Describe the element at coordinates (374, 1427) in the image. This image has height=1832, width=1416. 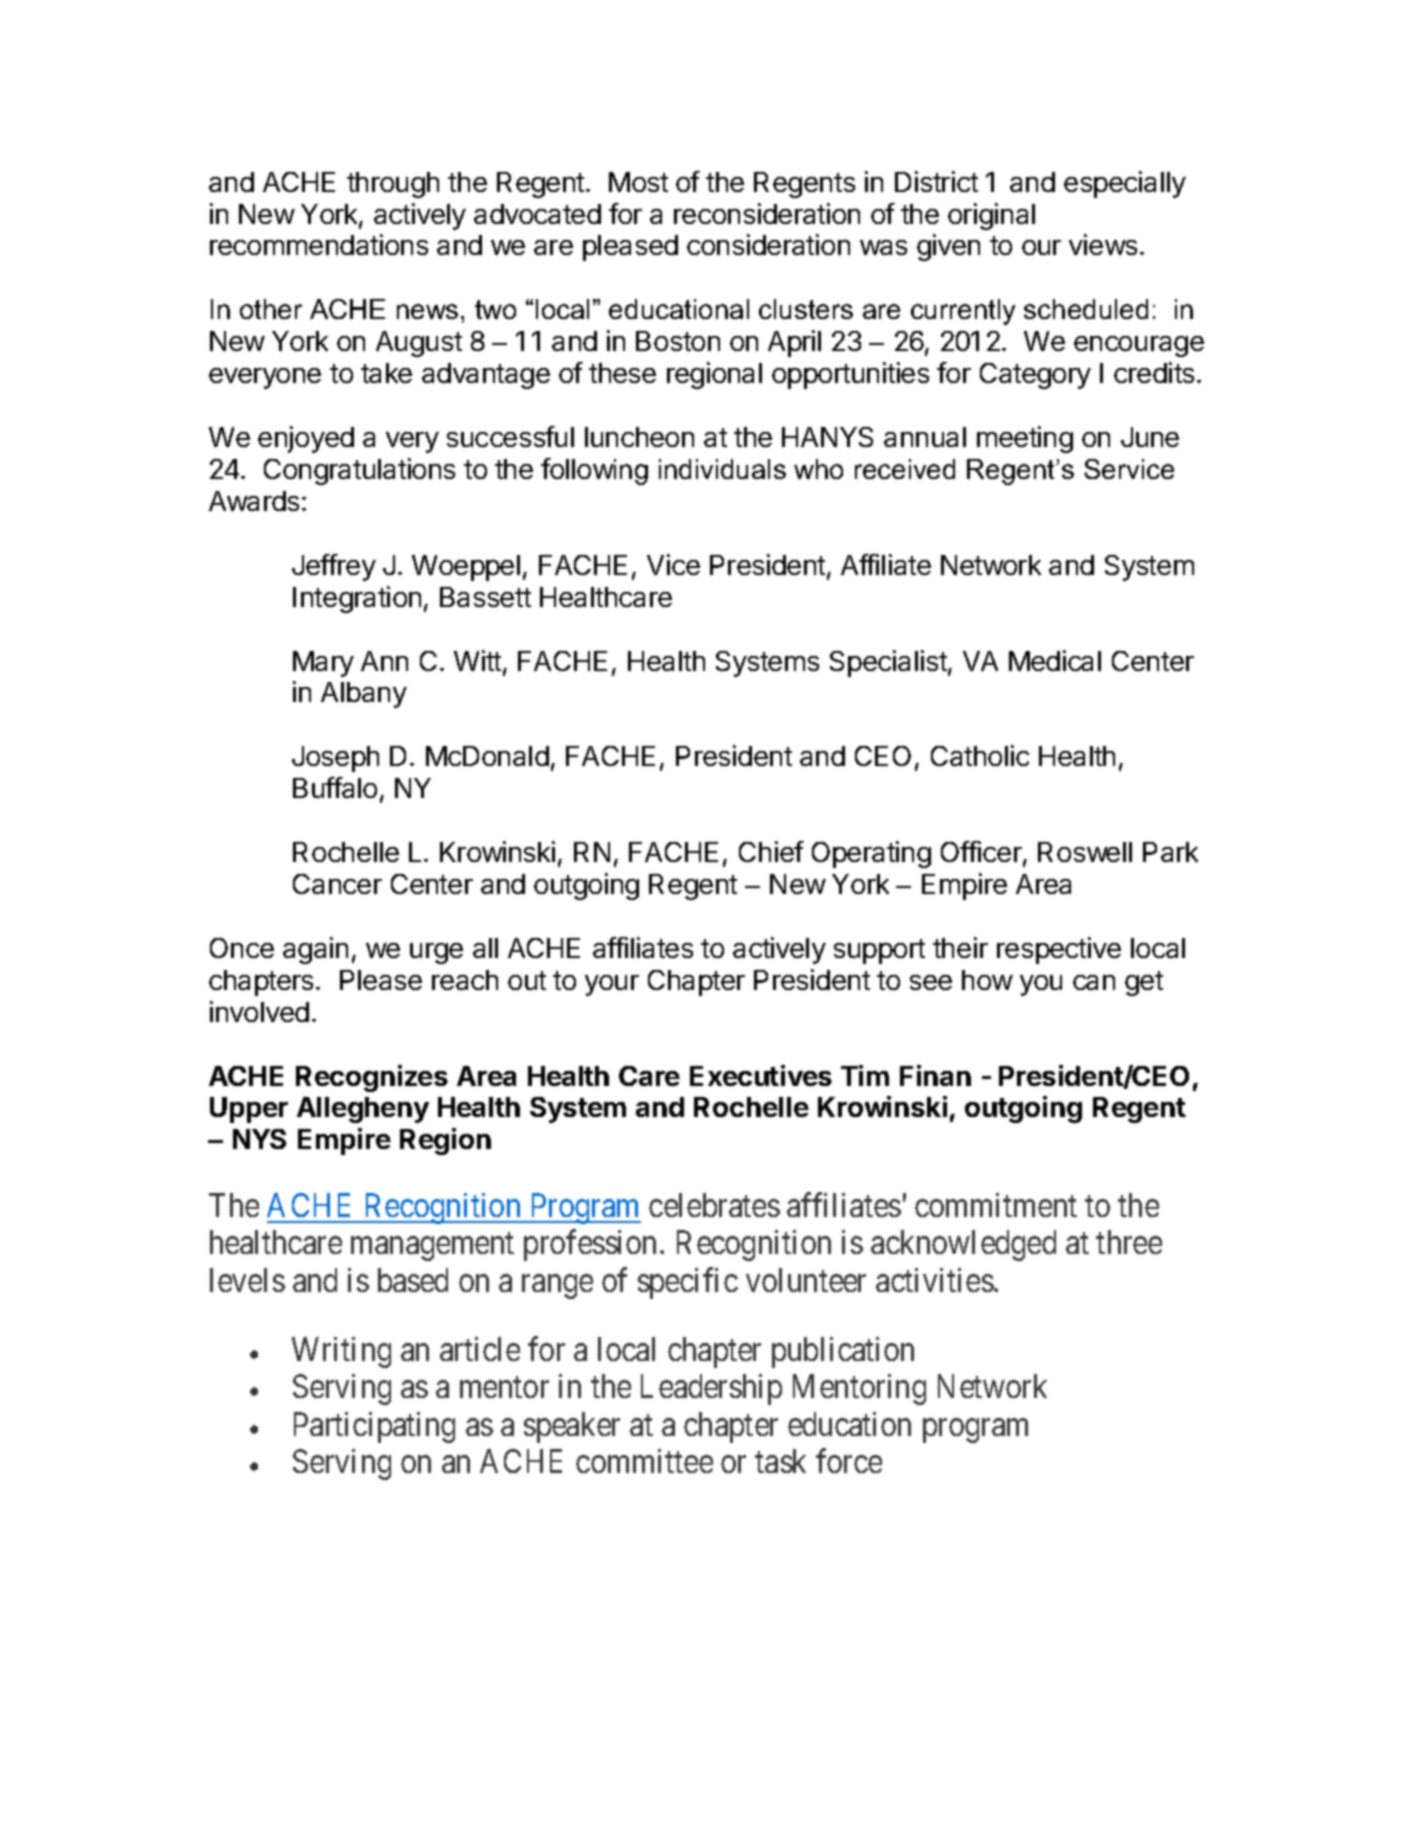
I see `Participating` at that location.
